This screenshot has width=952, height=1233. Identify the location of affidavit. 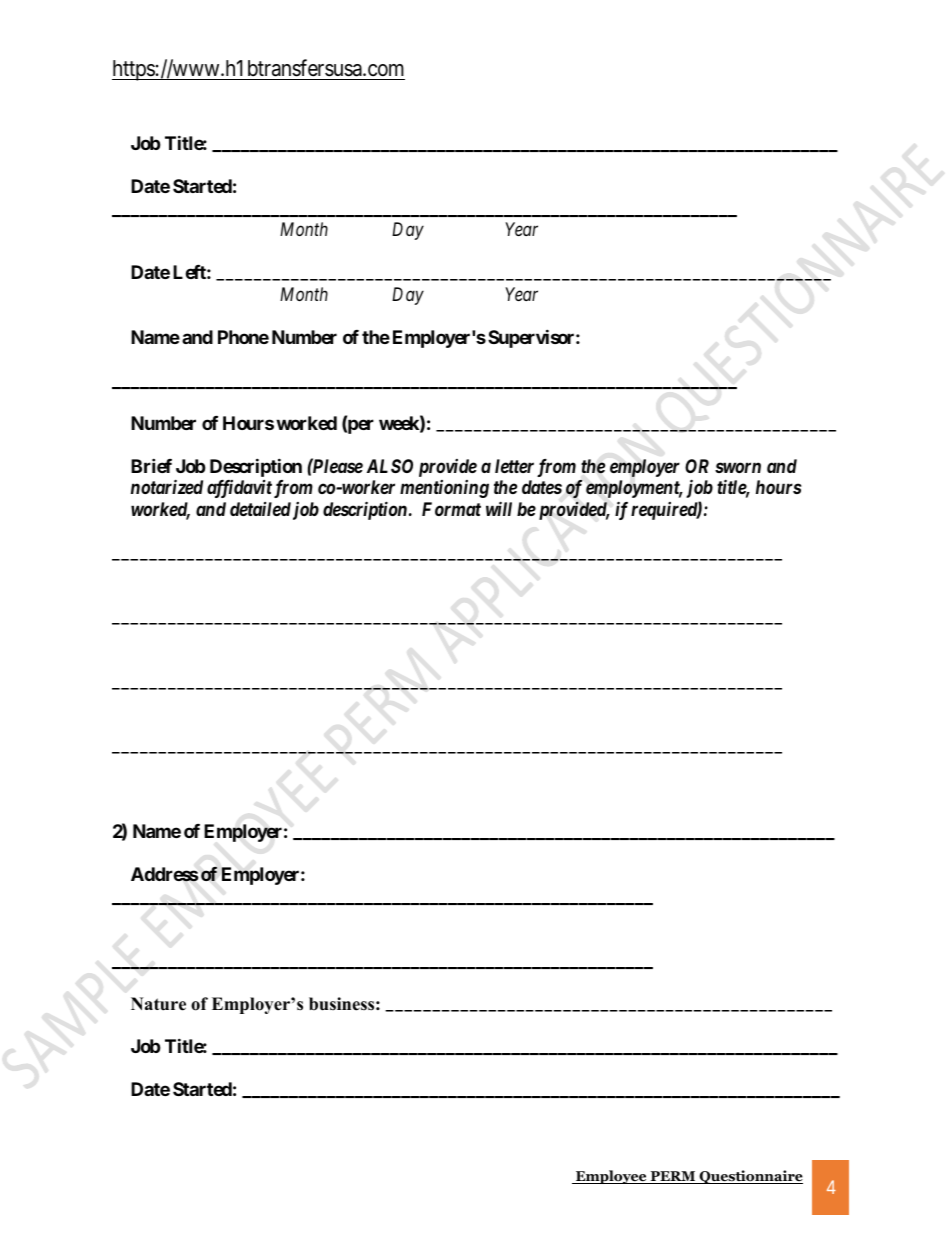
(239, 489).
